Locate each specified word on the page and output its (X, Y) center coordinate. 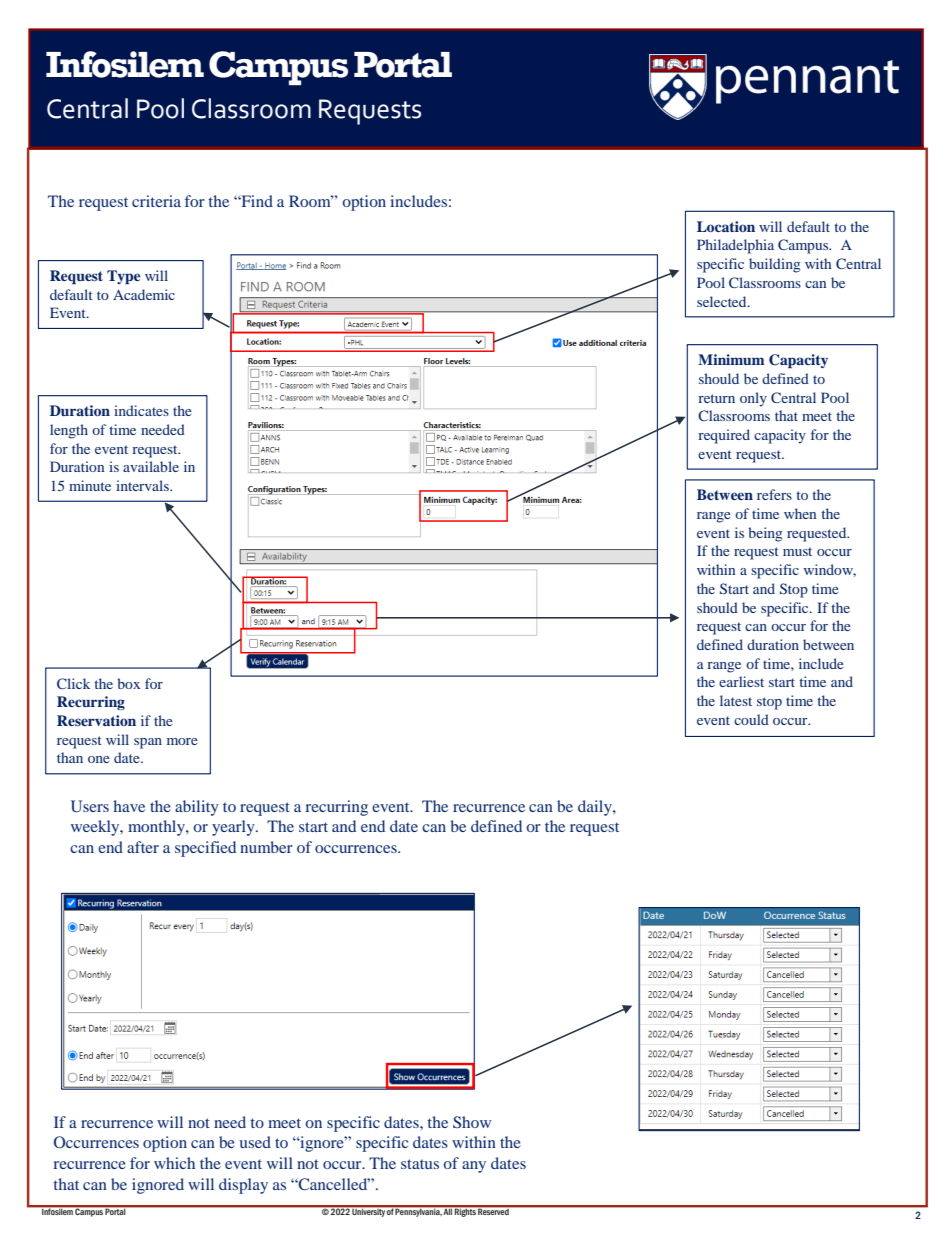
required (724, 436)
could (751, 719)
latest (736, 700)
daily (596, 808)
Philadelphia (735, 246)
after (143, 847)
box (128, 683)
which (174, 1163)
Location (726, 226)
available (151, 466)
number (266, 847)
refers (774, 494)
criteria (156, 201)
